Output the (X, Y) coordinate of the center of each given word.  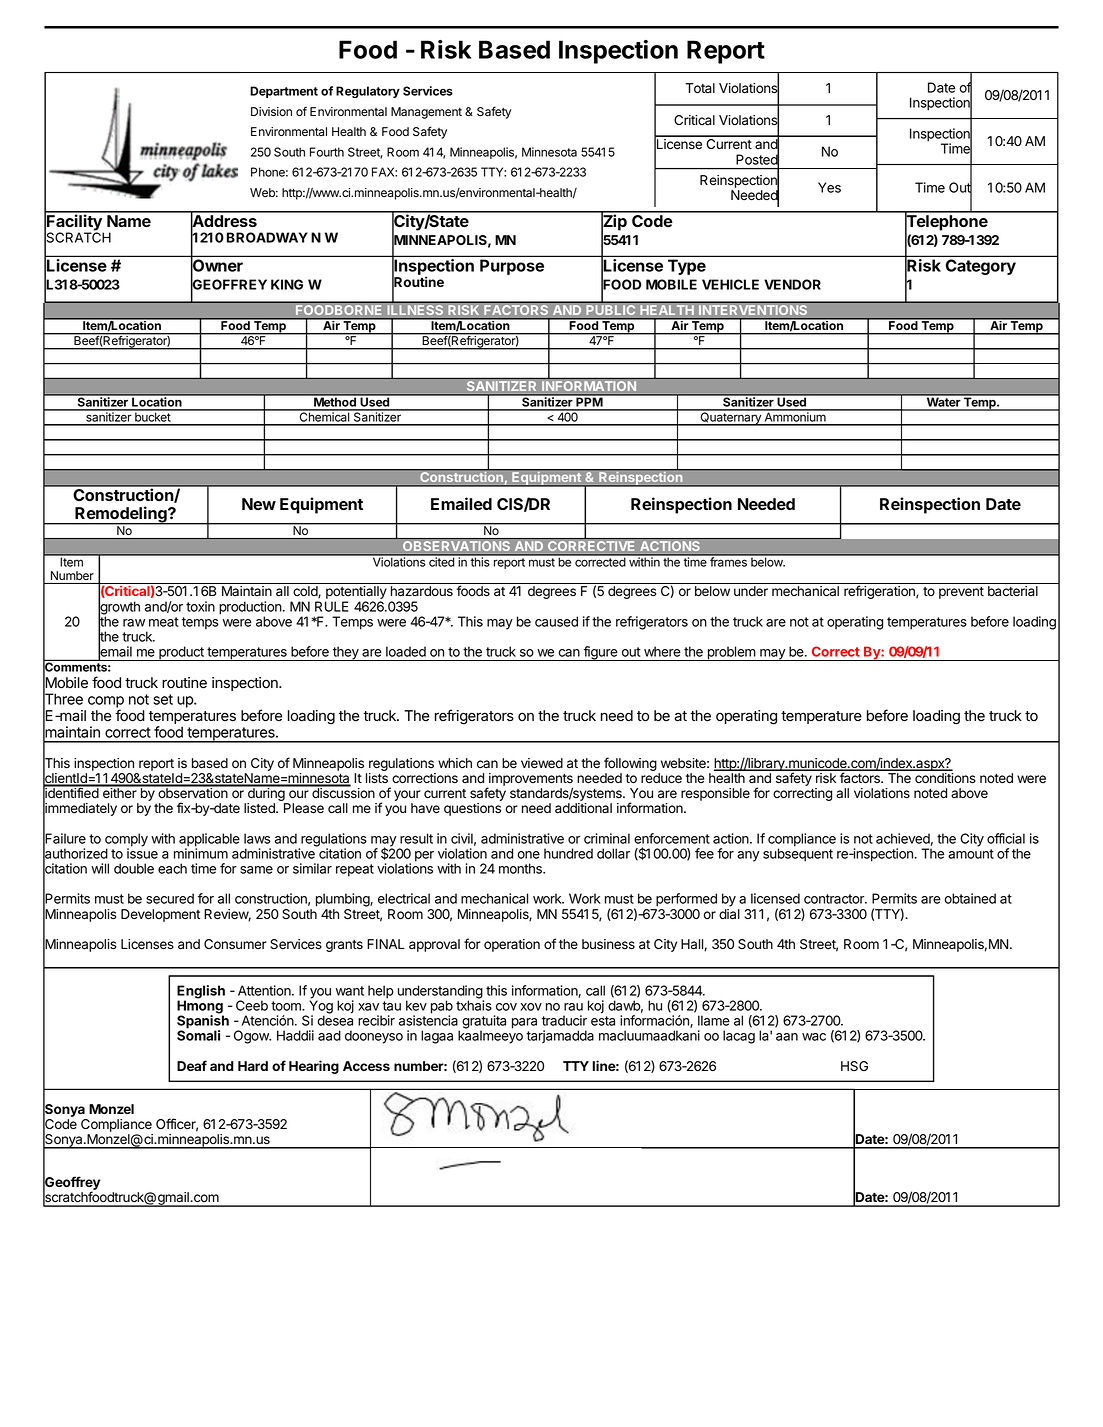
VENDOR (792, 284)
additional (583, 808)
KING (287, 284)
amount (971, 854)
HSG (854, 1066)
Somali (198, 1035)
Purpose (512, 267)
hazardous (422, 591)
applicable (209, 841)
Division (271, 111)
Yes (829, 187)
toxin (200, 606)
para (524, 1023)
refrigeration (880, 592)
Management (426, 113)
